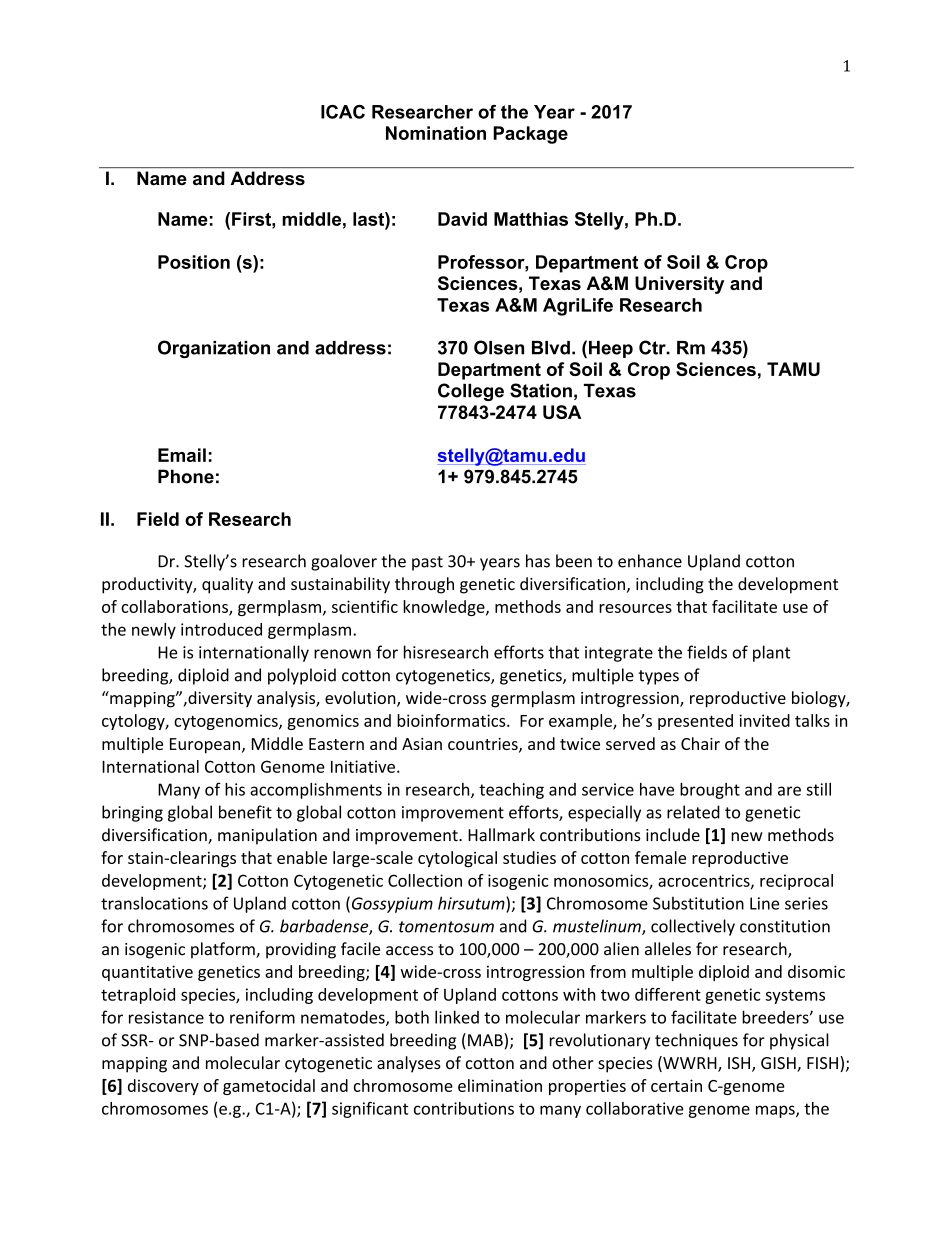 This image has width=952, height=1233. Describe the element at coordinates (471, 392) in the image. I see `College` at that location.
